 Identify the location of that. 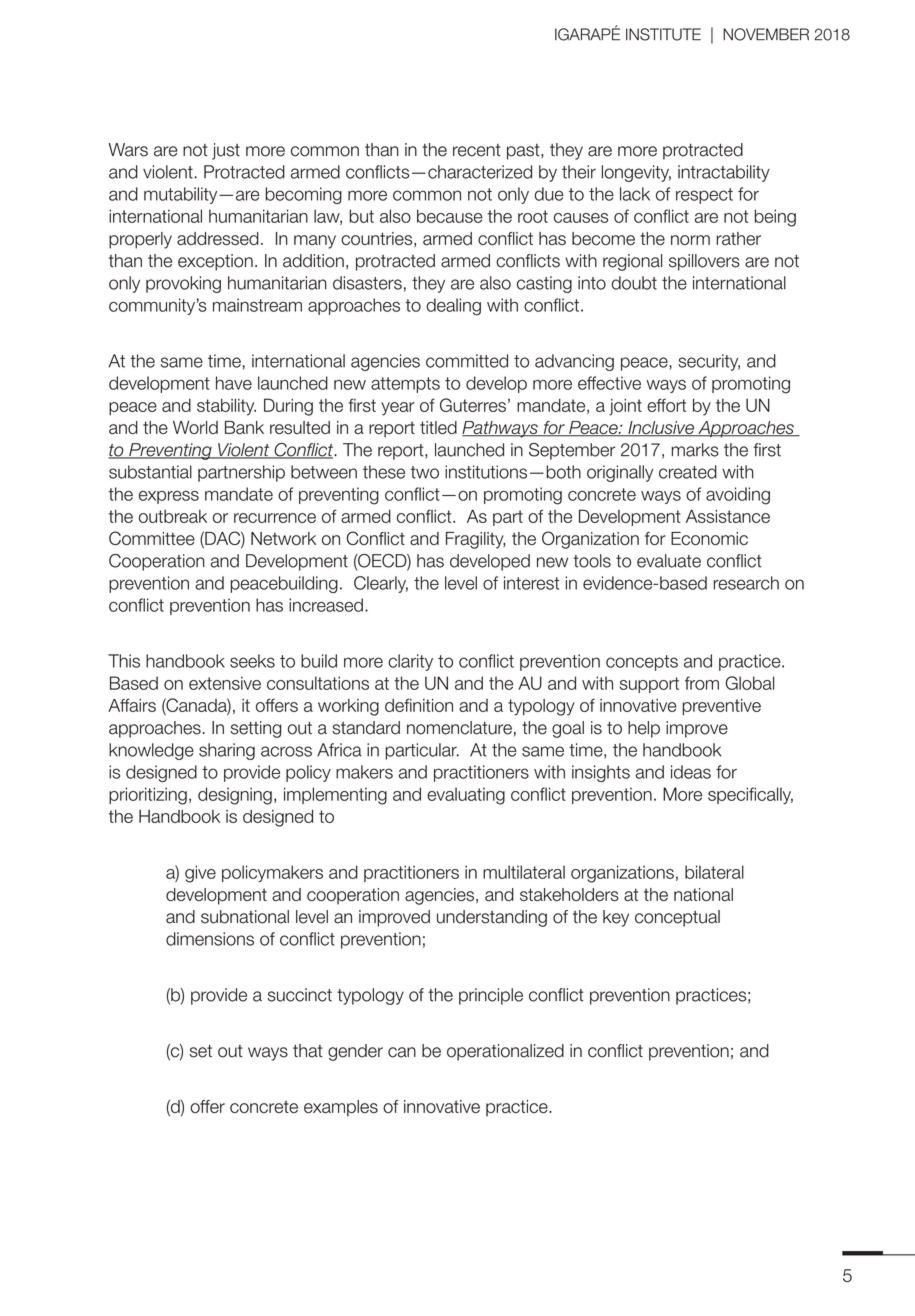
(308, 1051).
